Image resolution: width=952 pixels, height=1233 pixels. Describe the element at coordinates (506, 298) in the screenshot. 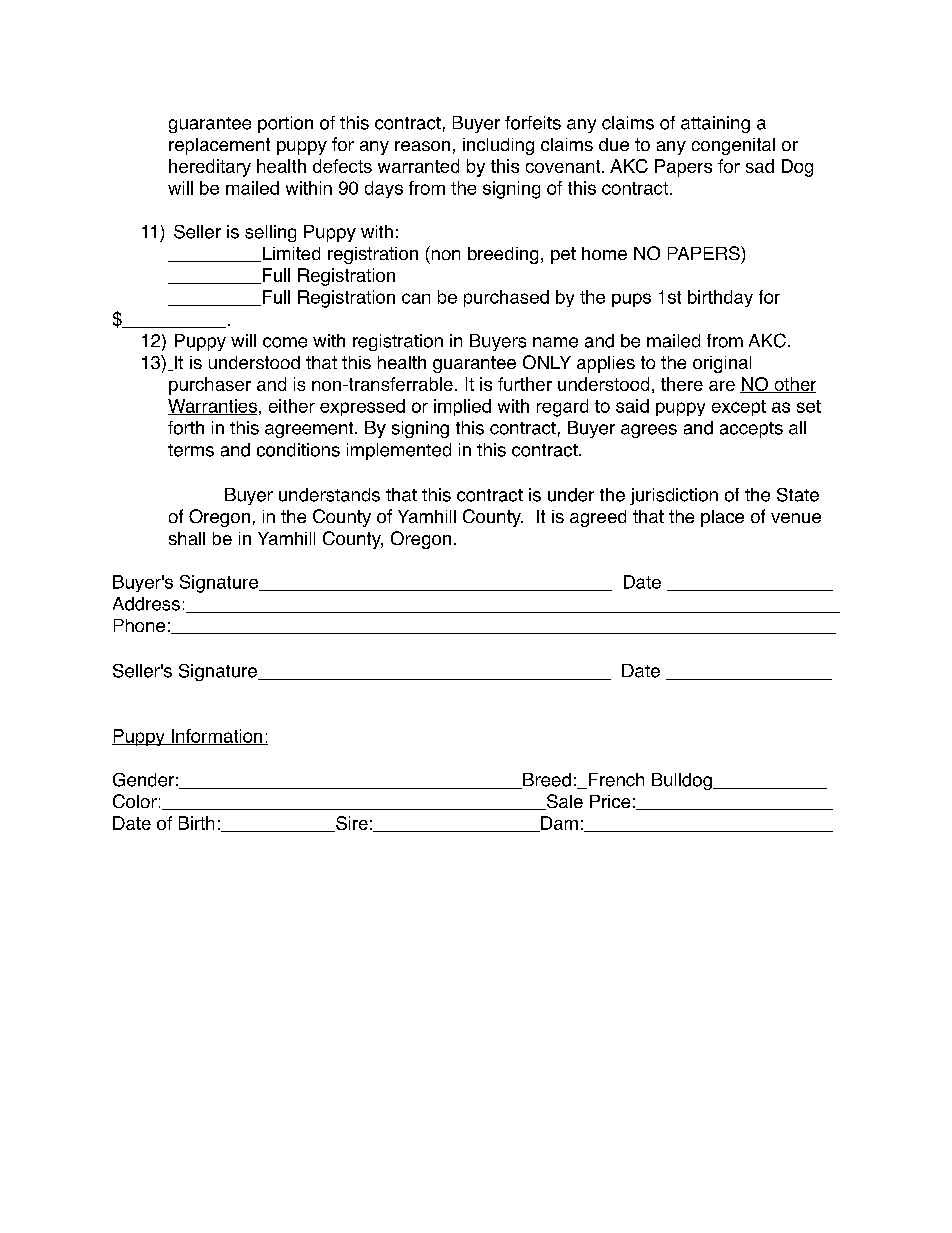

I see `purchased` at that location.
